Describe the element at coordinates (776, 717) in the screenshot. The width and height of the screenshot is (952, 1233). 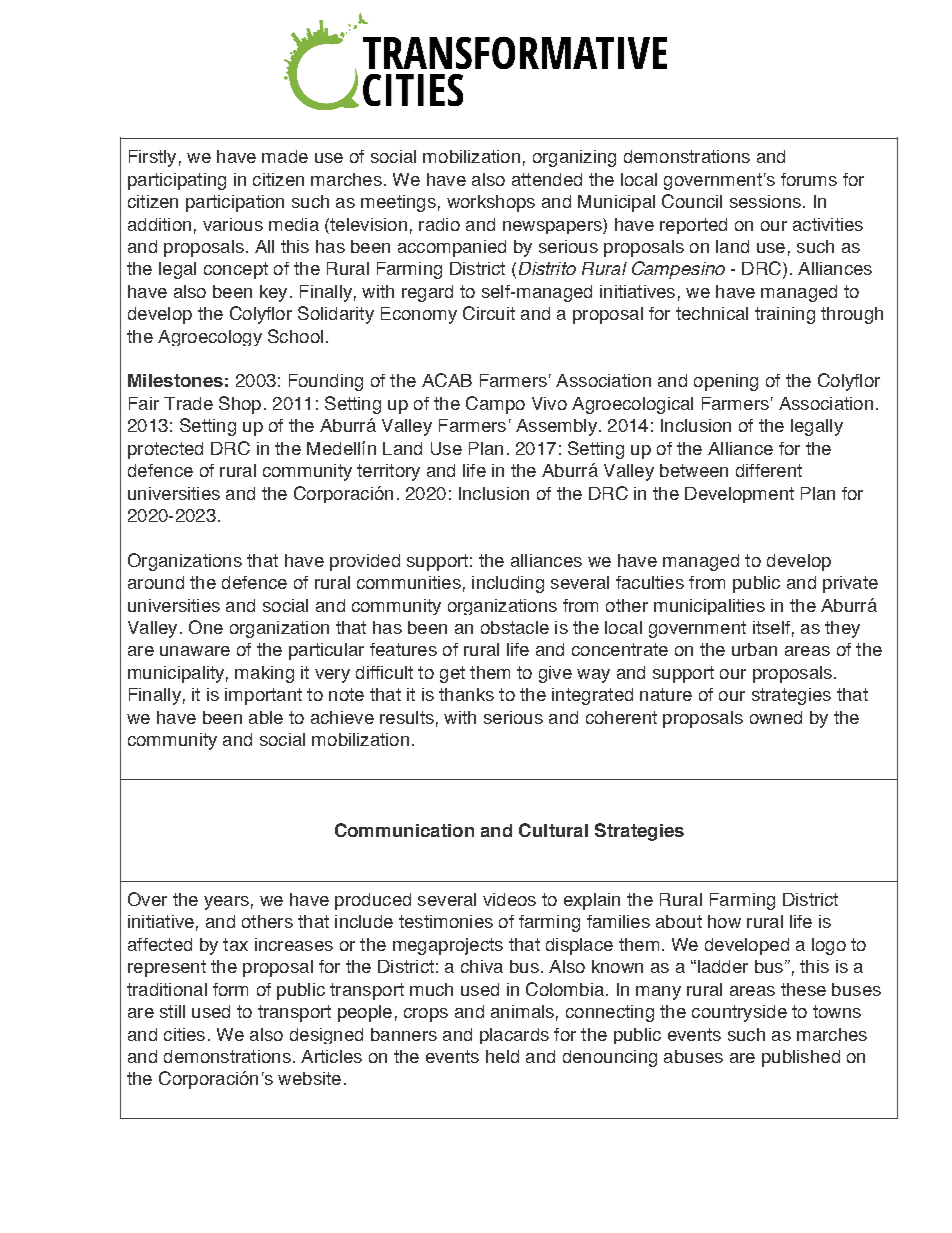
I see `owned` at that location.
